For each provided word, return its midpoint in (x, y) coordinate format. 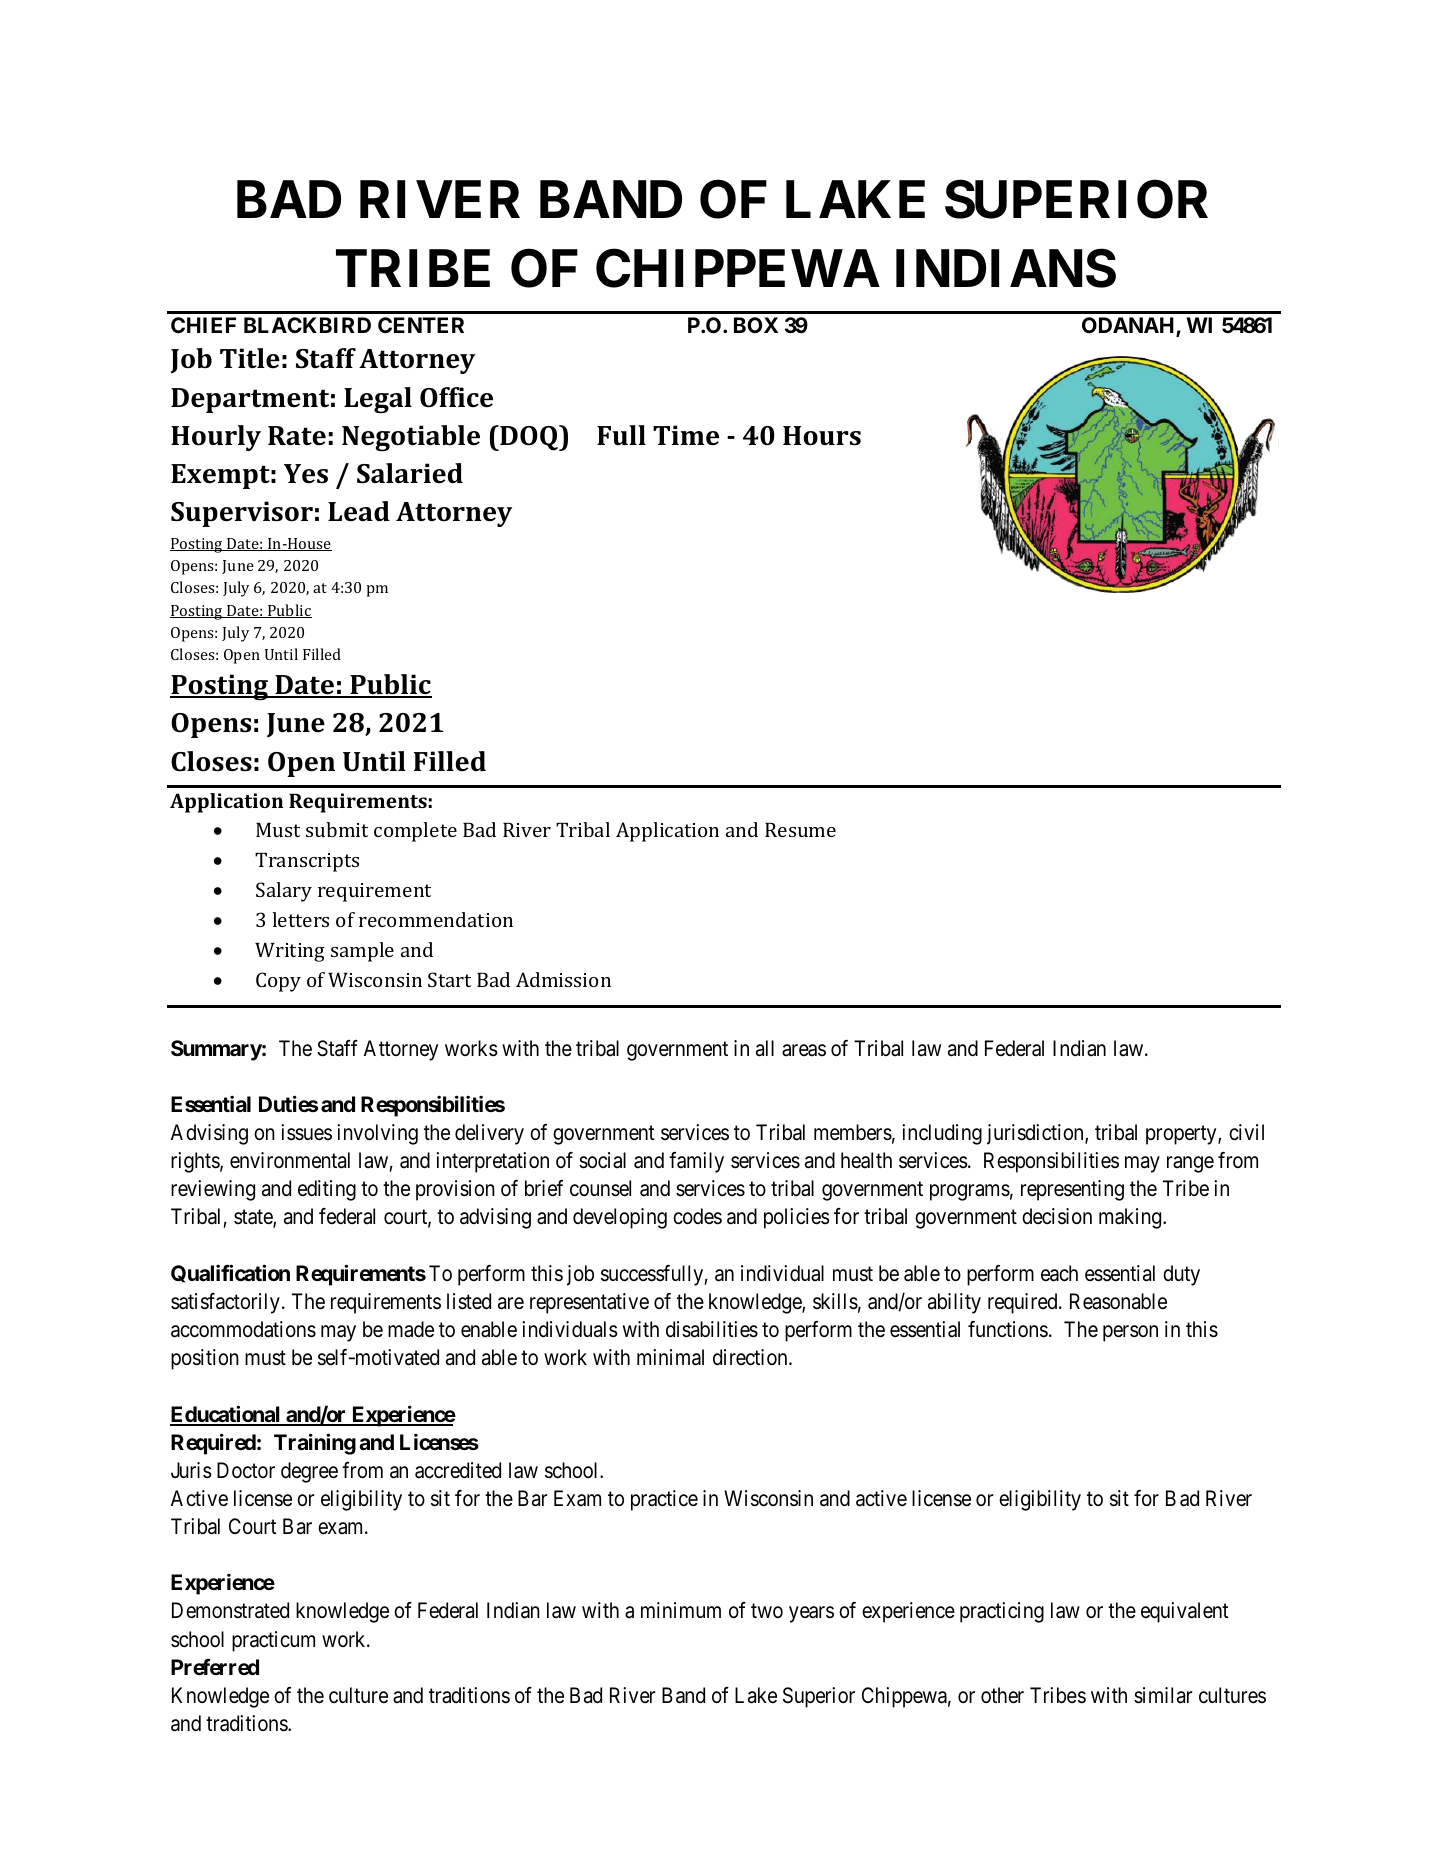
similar (1163, 1695)
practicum (273, 1641)
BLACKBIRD (307, 325)
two (767, 1611)
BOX (756, 325)
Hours (822, 436)
